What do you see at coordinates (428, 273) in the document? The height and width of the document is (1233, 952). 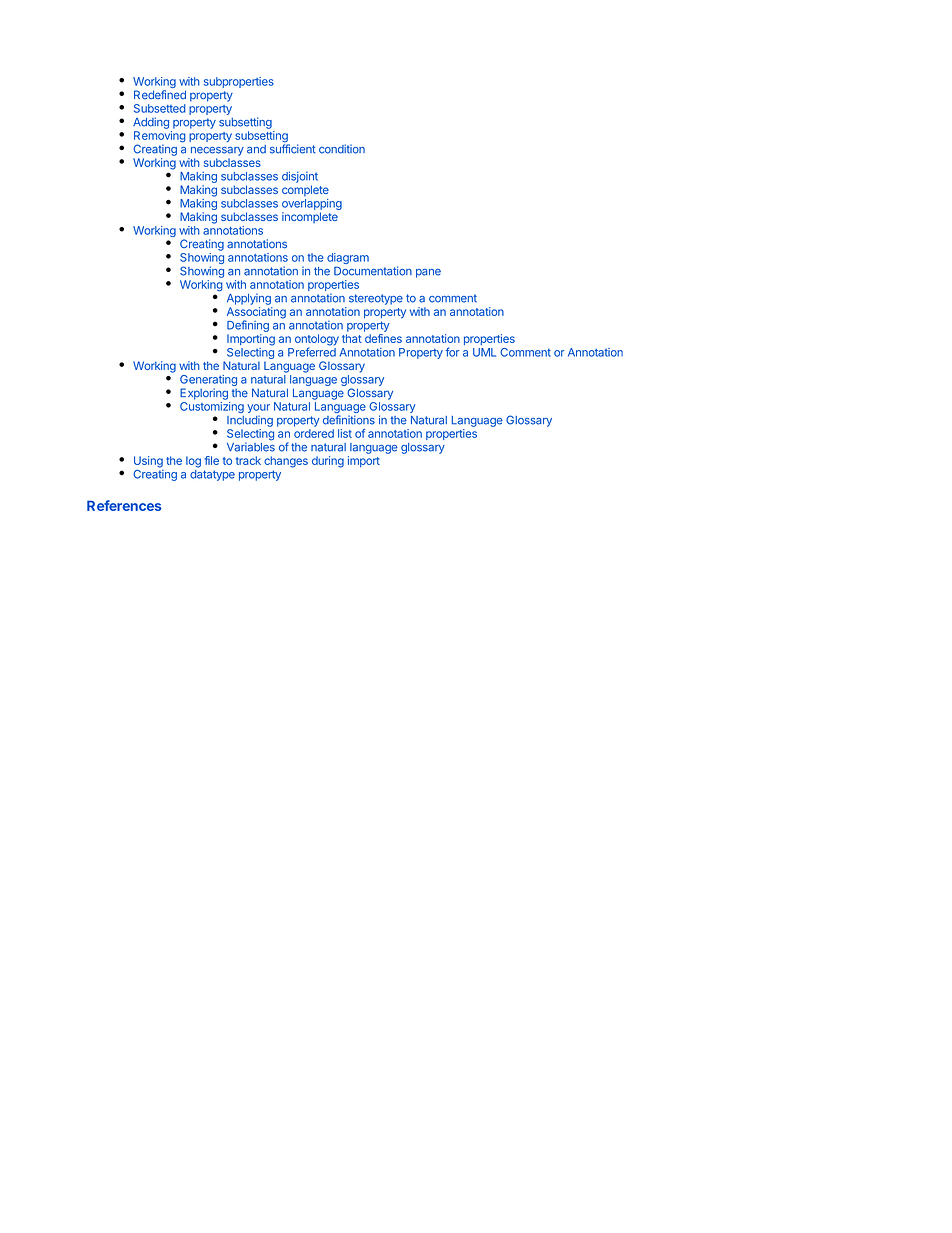 I see `pane` at bounding box center [428, 273].
